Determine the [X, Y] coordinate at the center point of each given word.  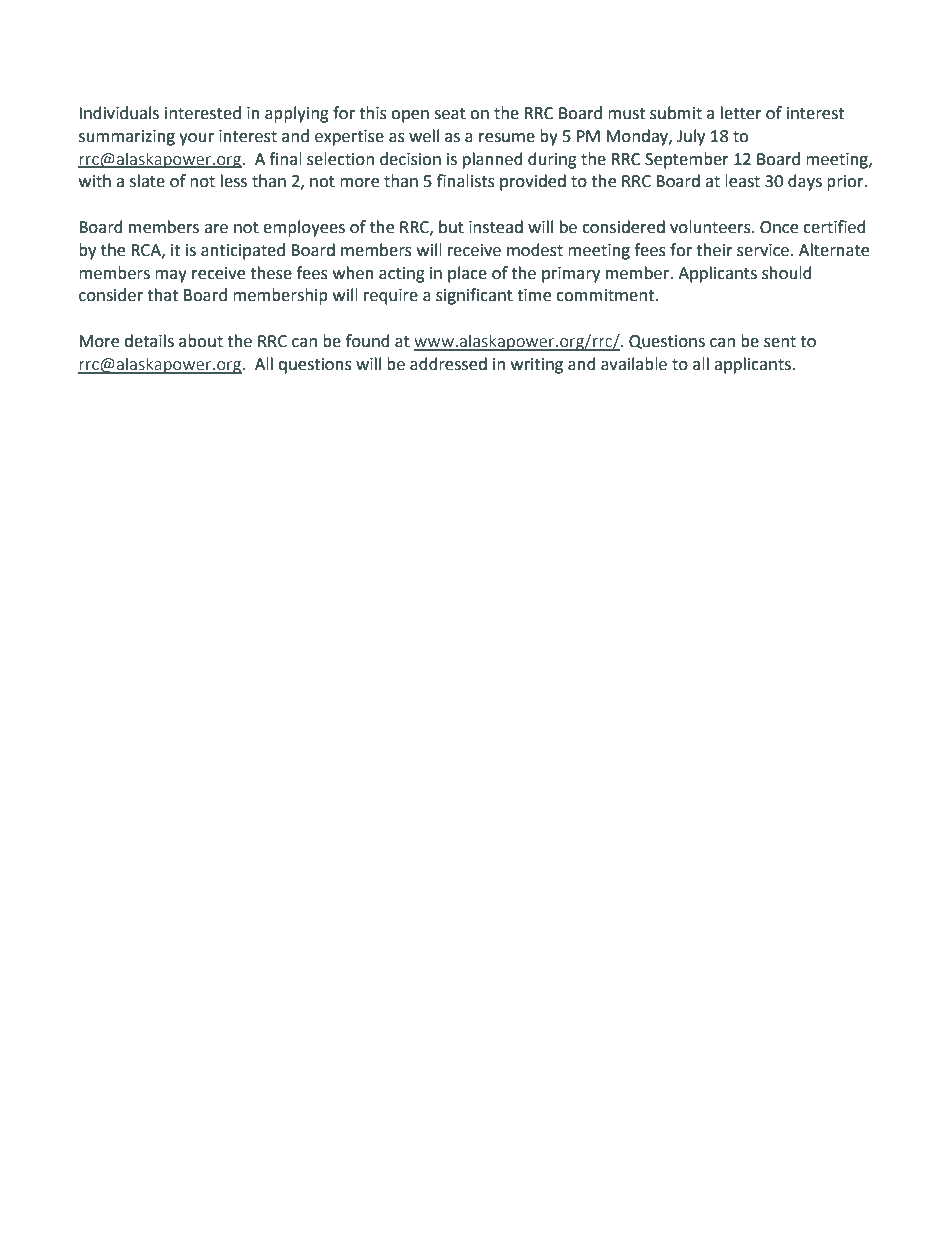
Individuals [119, 113]
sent [780, 342]
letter [741, 113]
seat [450, 114]
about [201, 341]
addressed [448, 364]
